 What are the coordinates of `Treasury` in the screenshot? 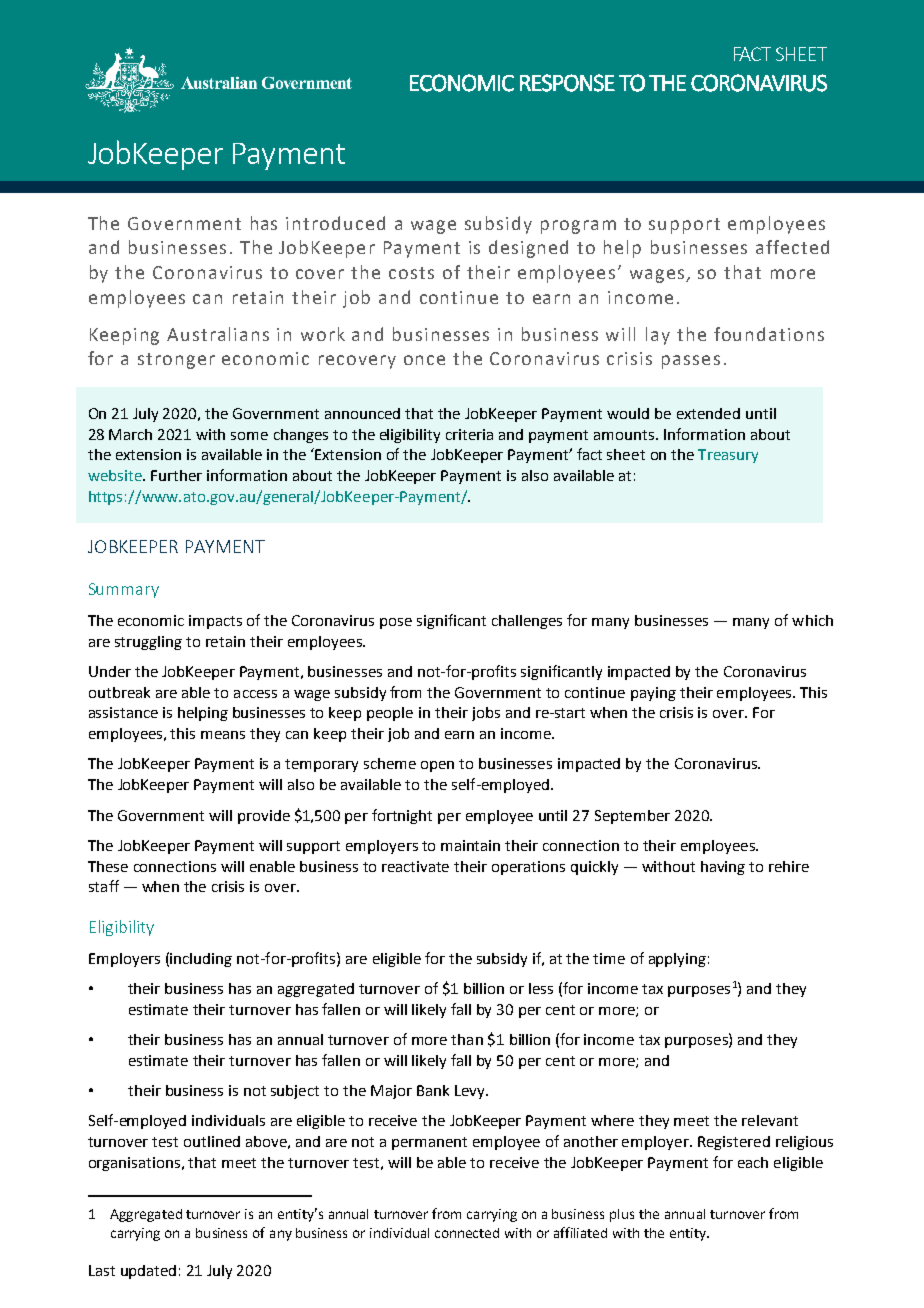 It's located at (728, 456).
